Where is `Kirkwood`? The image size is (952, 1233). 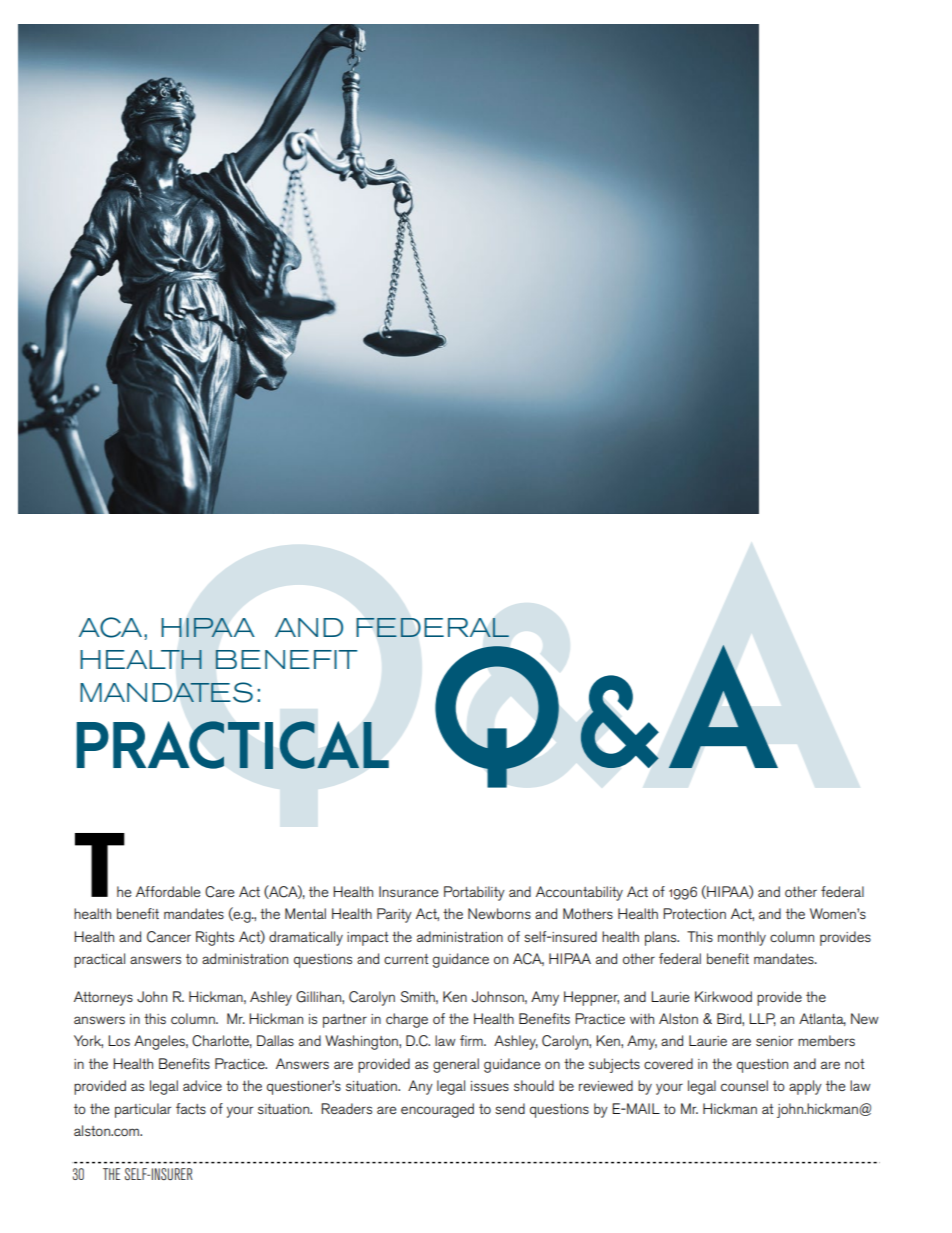
Kirkwood is located at coordinates (723, 996).
